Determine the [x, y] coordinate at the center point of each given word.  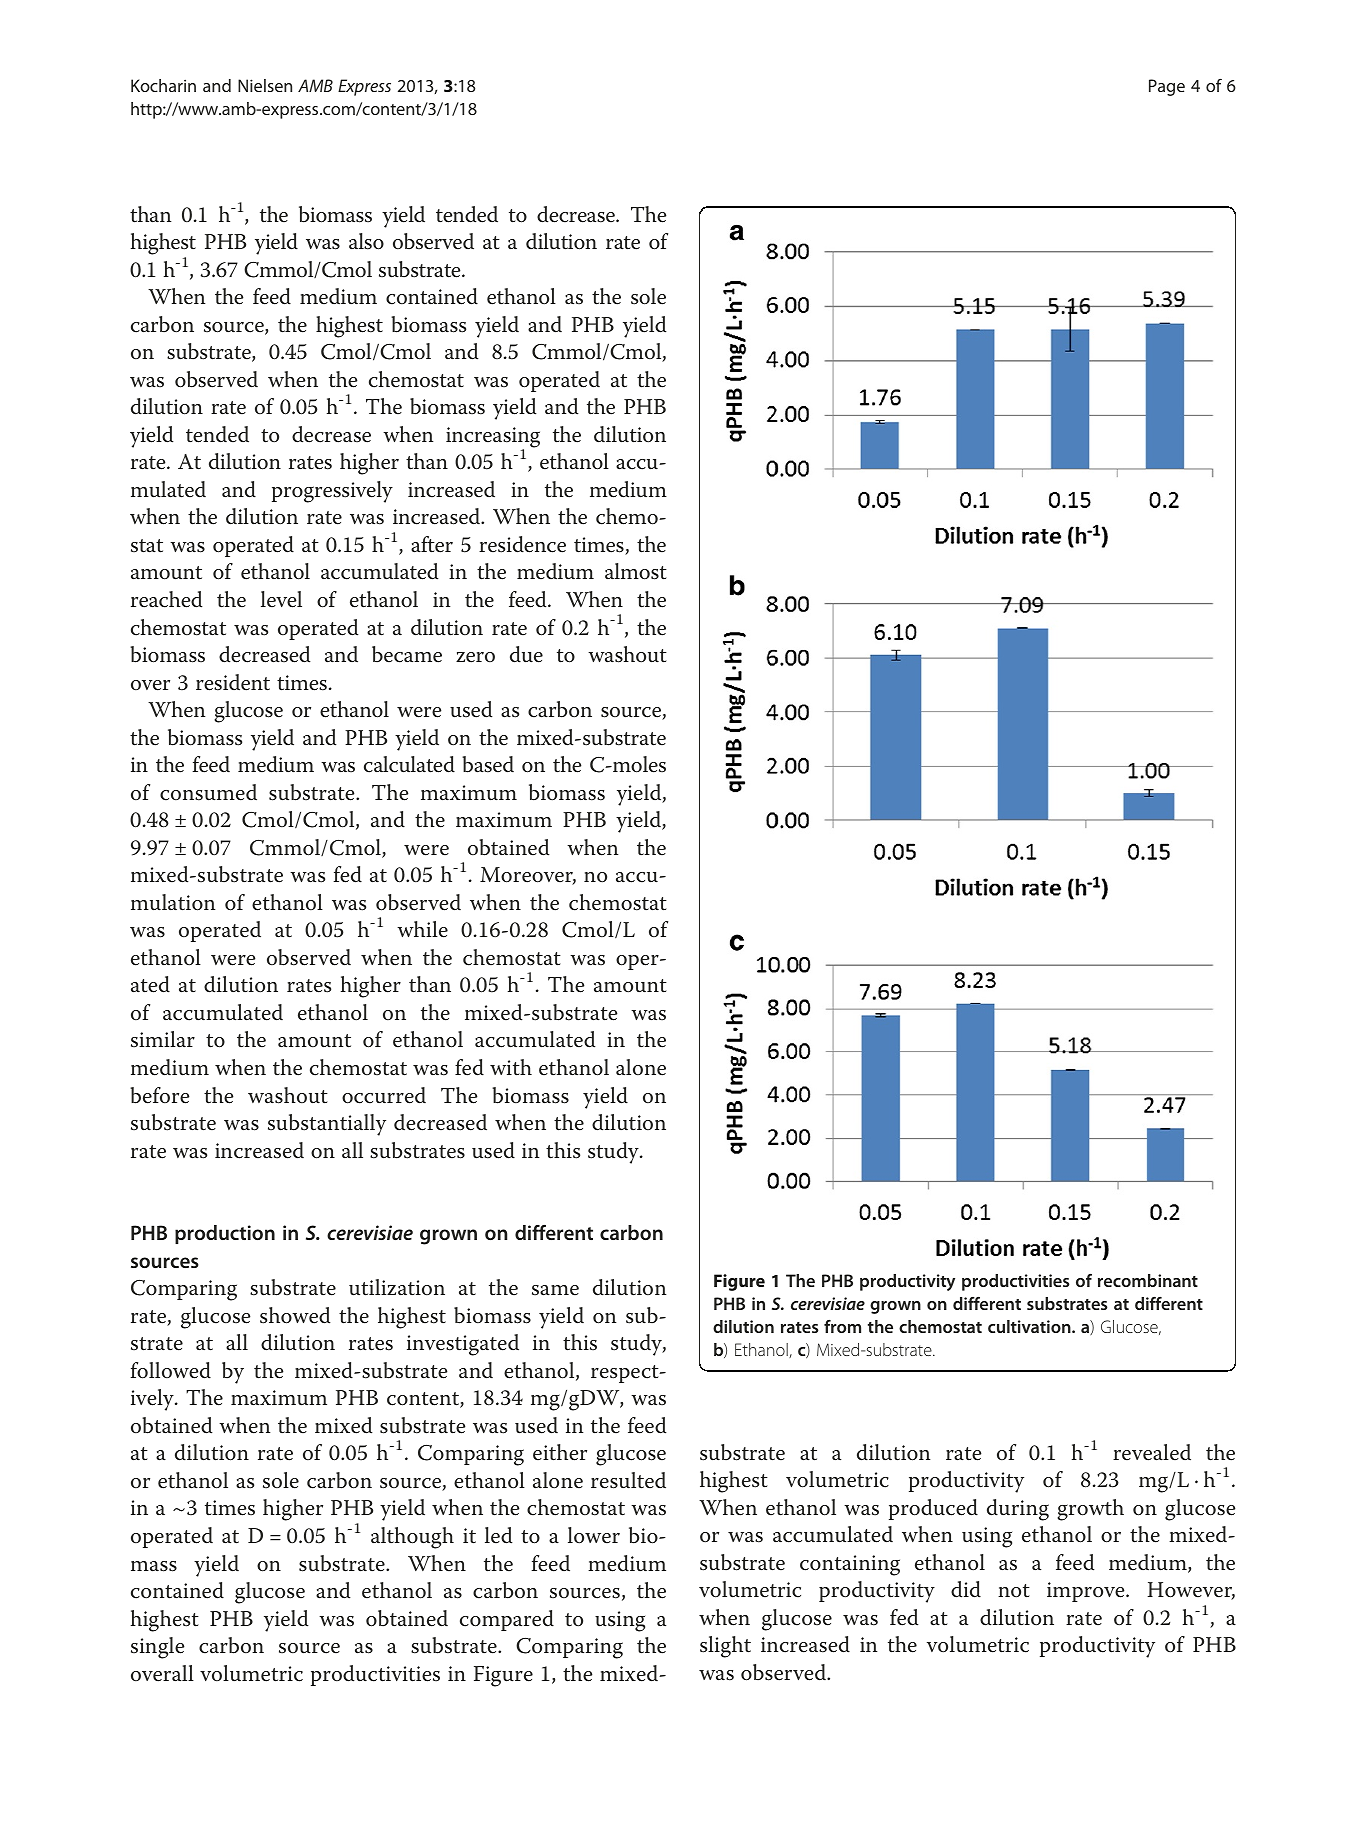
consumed [208, 792]
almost [636, 571]
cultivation [1030, 1326]
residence [522, 544]
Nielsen [265, 85]
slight [725, 1647]
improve [1087, 1592]
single [157, 1648]
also [366, 241]
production [225, 1234]
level [281, 599]
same [555, 1290]
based [488, 764]
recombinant [1148, 1280]
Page [1167, 87]
